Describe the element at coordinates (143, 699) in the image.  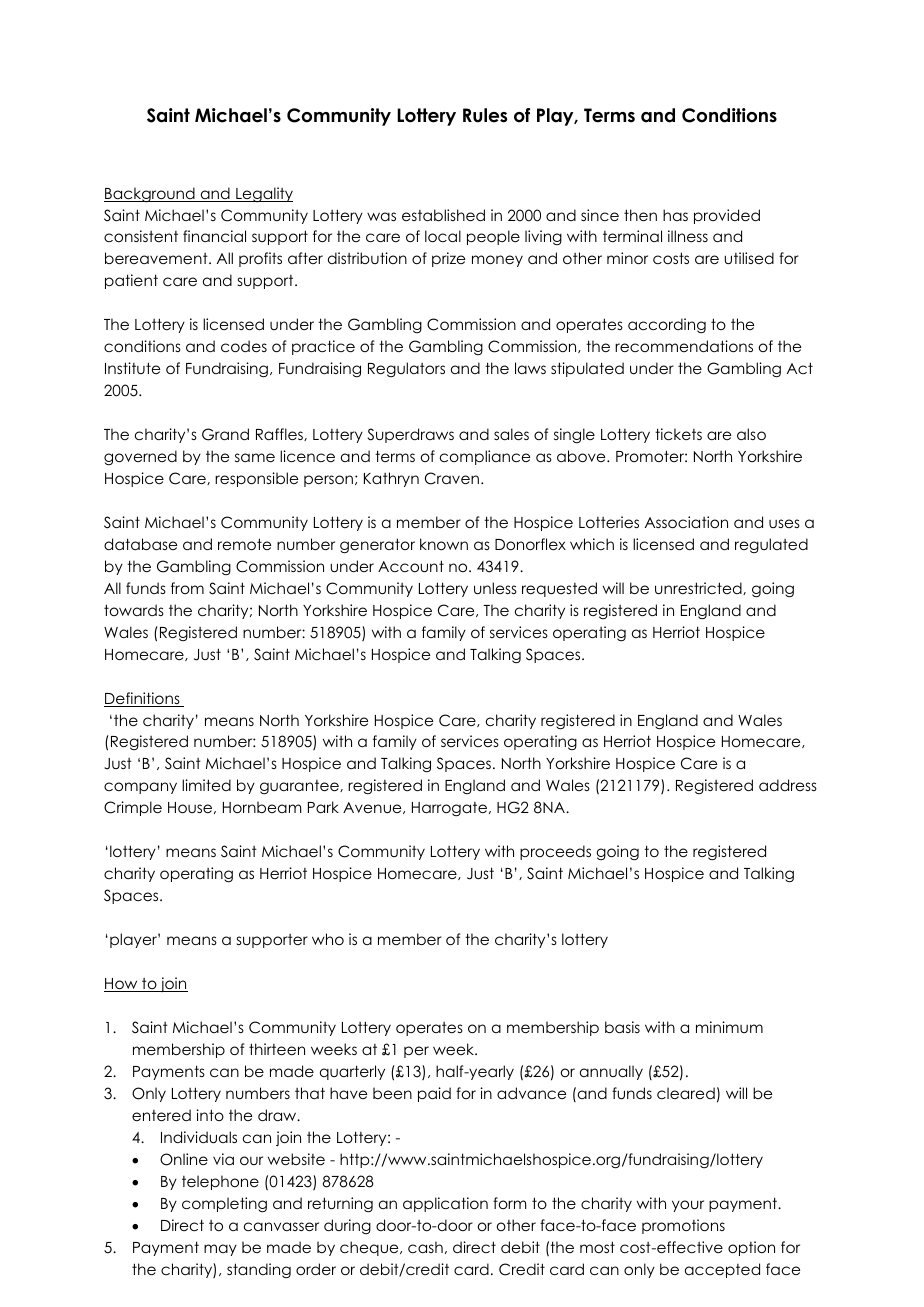
I see `Definitions` at that location.
